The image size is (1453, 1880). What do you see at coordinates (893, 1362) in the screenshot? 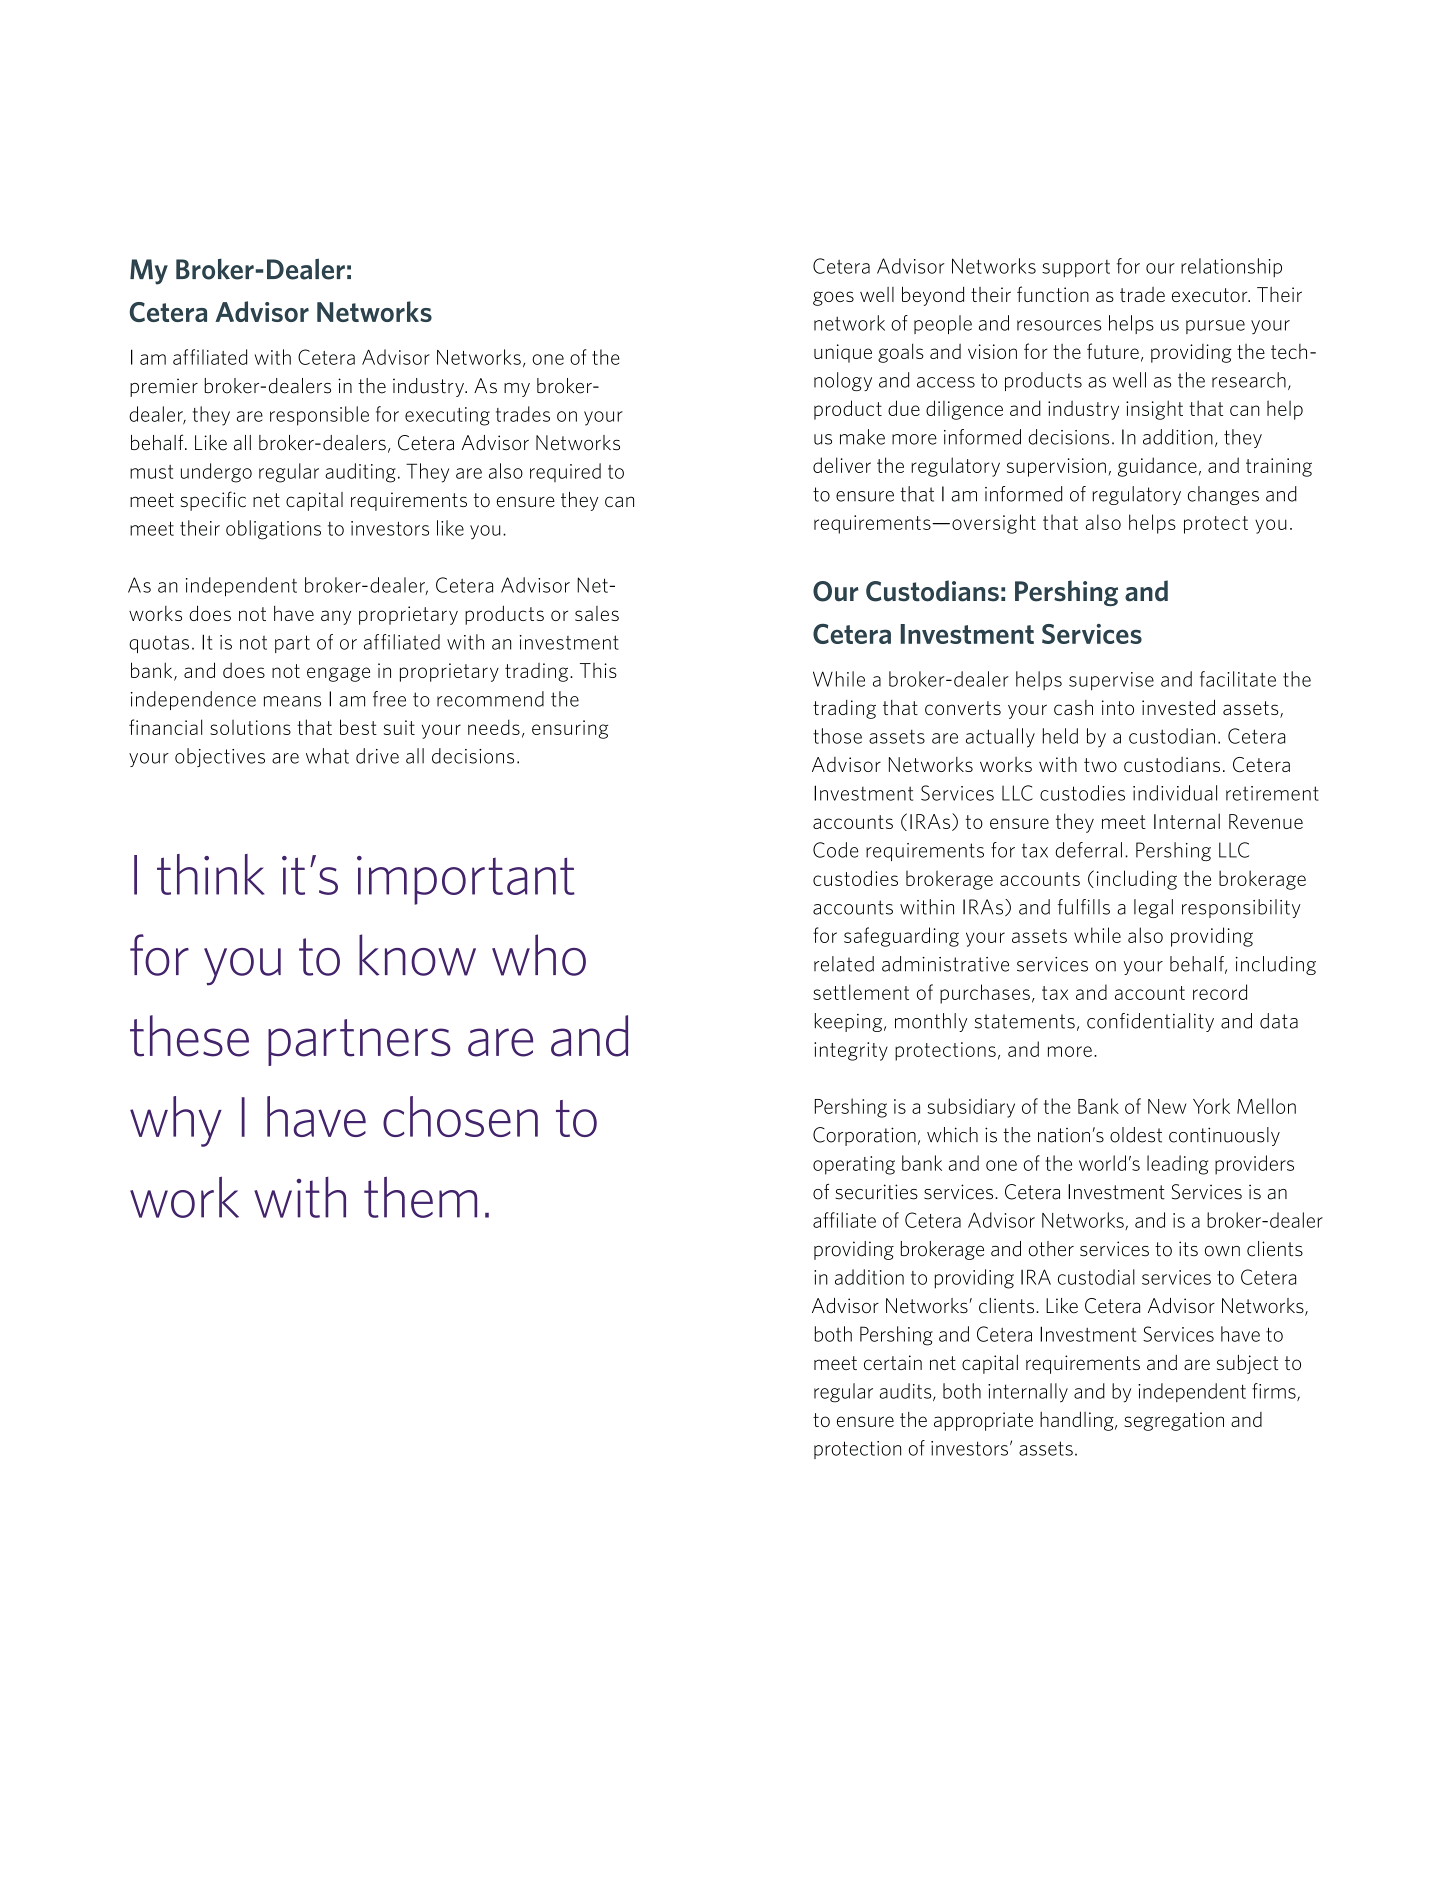
I see `certain` at bounding box center [893, 1362].
